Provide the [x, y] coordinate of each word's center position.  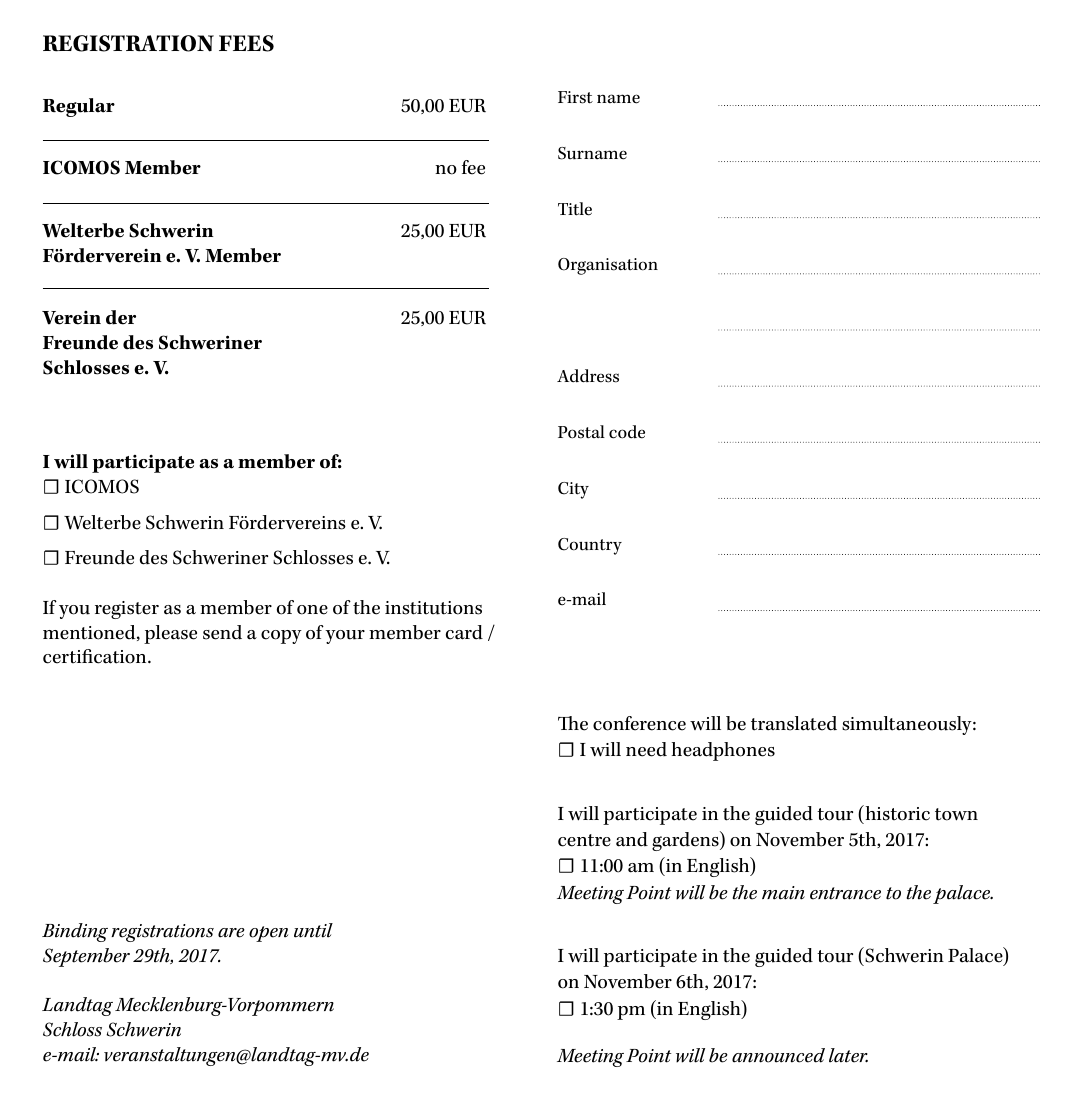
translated [794, 723]
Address [588, 376]
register [127, 610]
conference [639, 723]
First [575, 97]
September [86, 957]
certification [96, 656]
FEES [246, 43]
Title [575, 209]
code [627, 432]
